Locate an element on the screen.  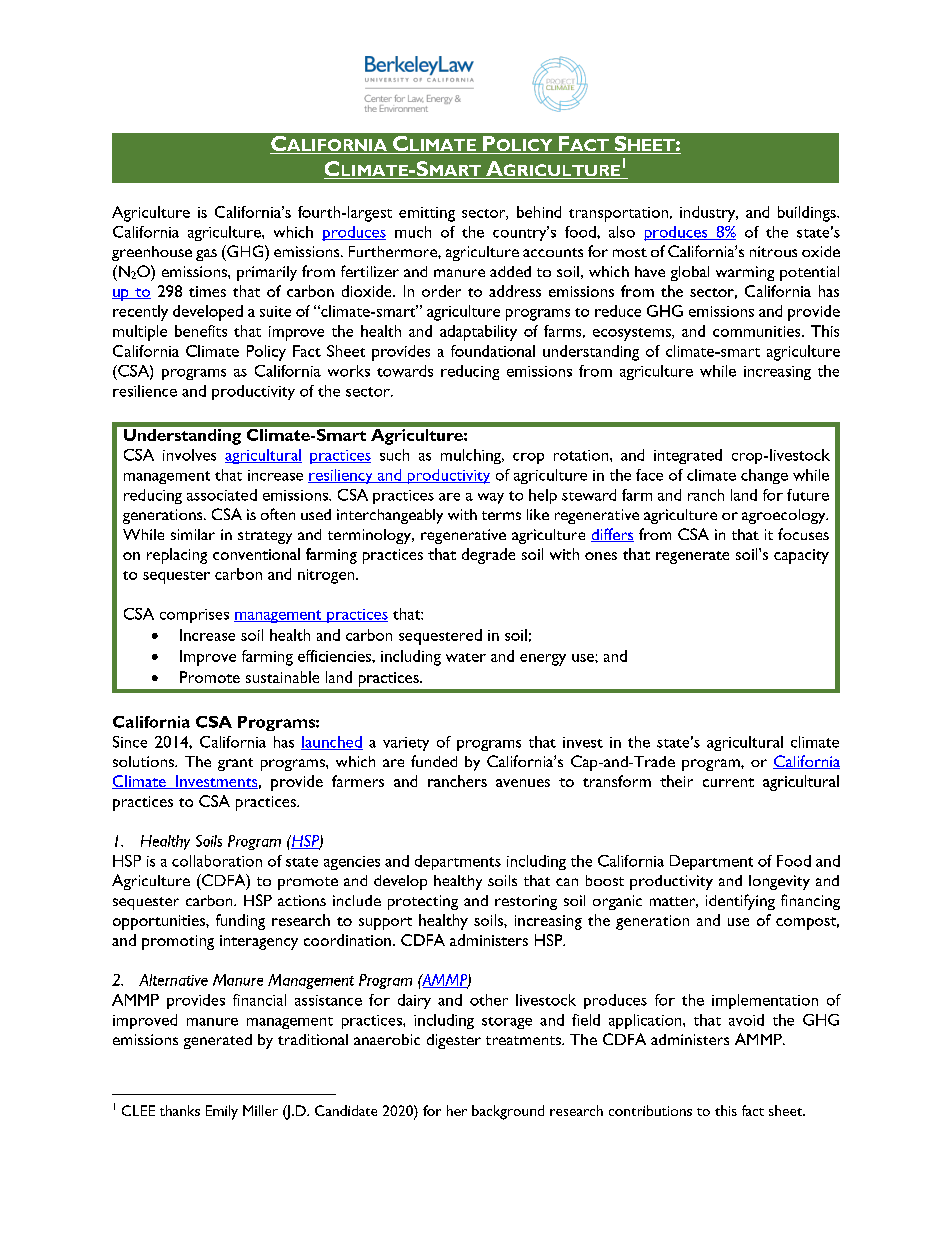
industry is located at coordinates (709, 214).
